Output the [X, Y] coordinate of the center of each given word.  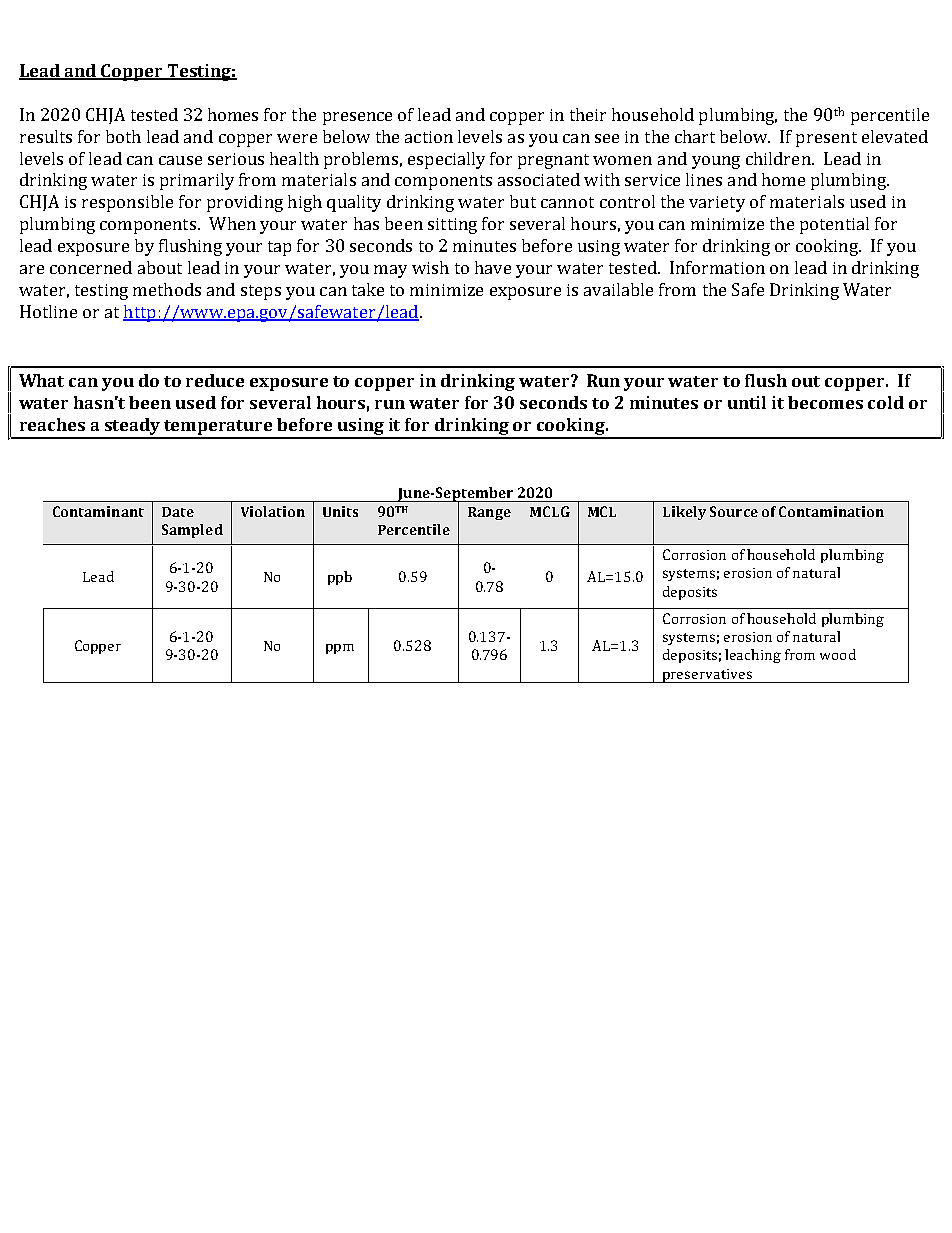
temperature [219, 429]
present [826, 139]
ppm [340, 649]
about [160, 267]
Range [489, 513]
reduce [215, 380]
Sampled [192, 531]
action [429, 137]
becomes [825, 402]
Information [717, 267]
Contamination [831, 511]
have [493, 267]
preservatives [707, 676]
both [123, 136]
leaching [753, 656]
